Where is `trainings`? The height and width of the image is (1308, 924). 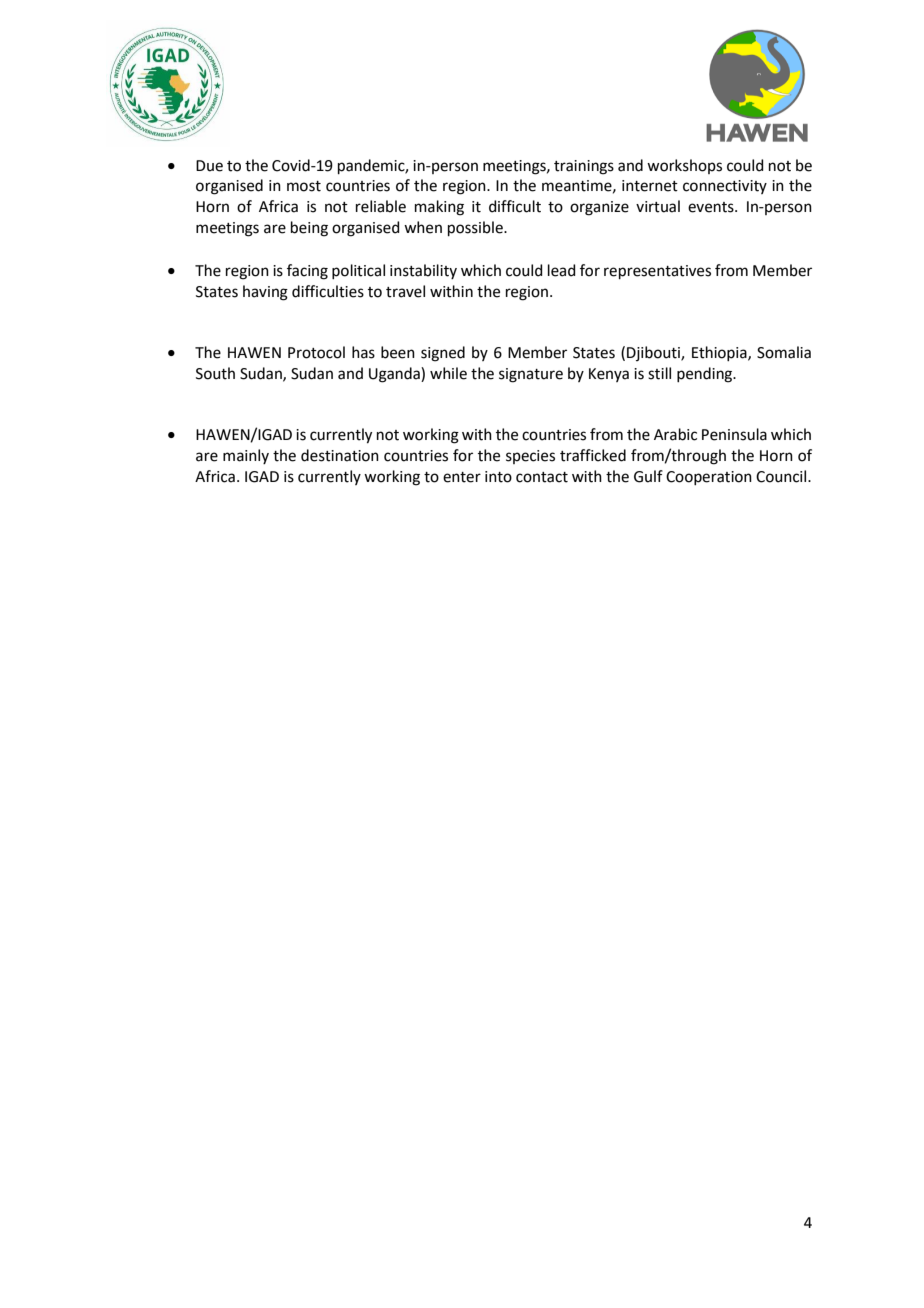 trainings is located at coordinates (584, 167).
